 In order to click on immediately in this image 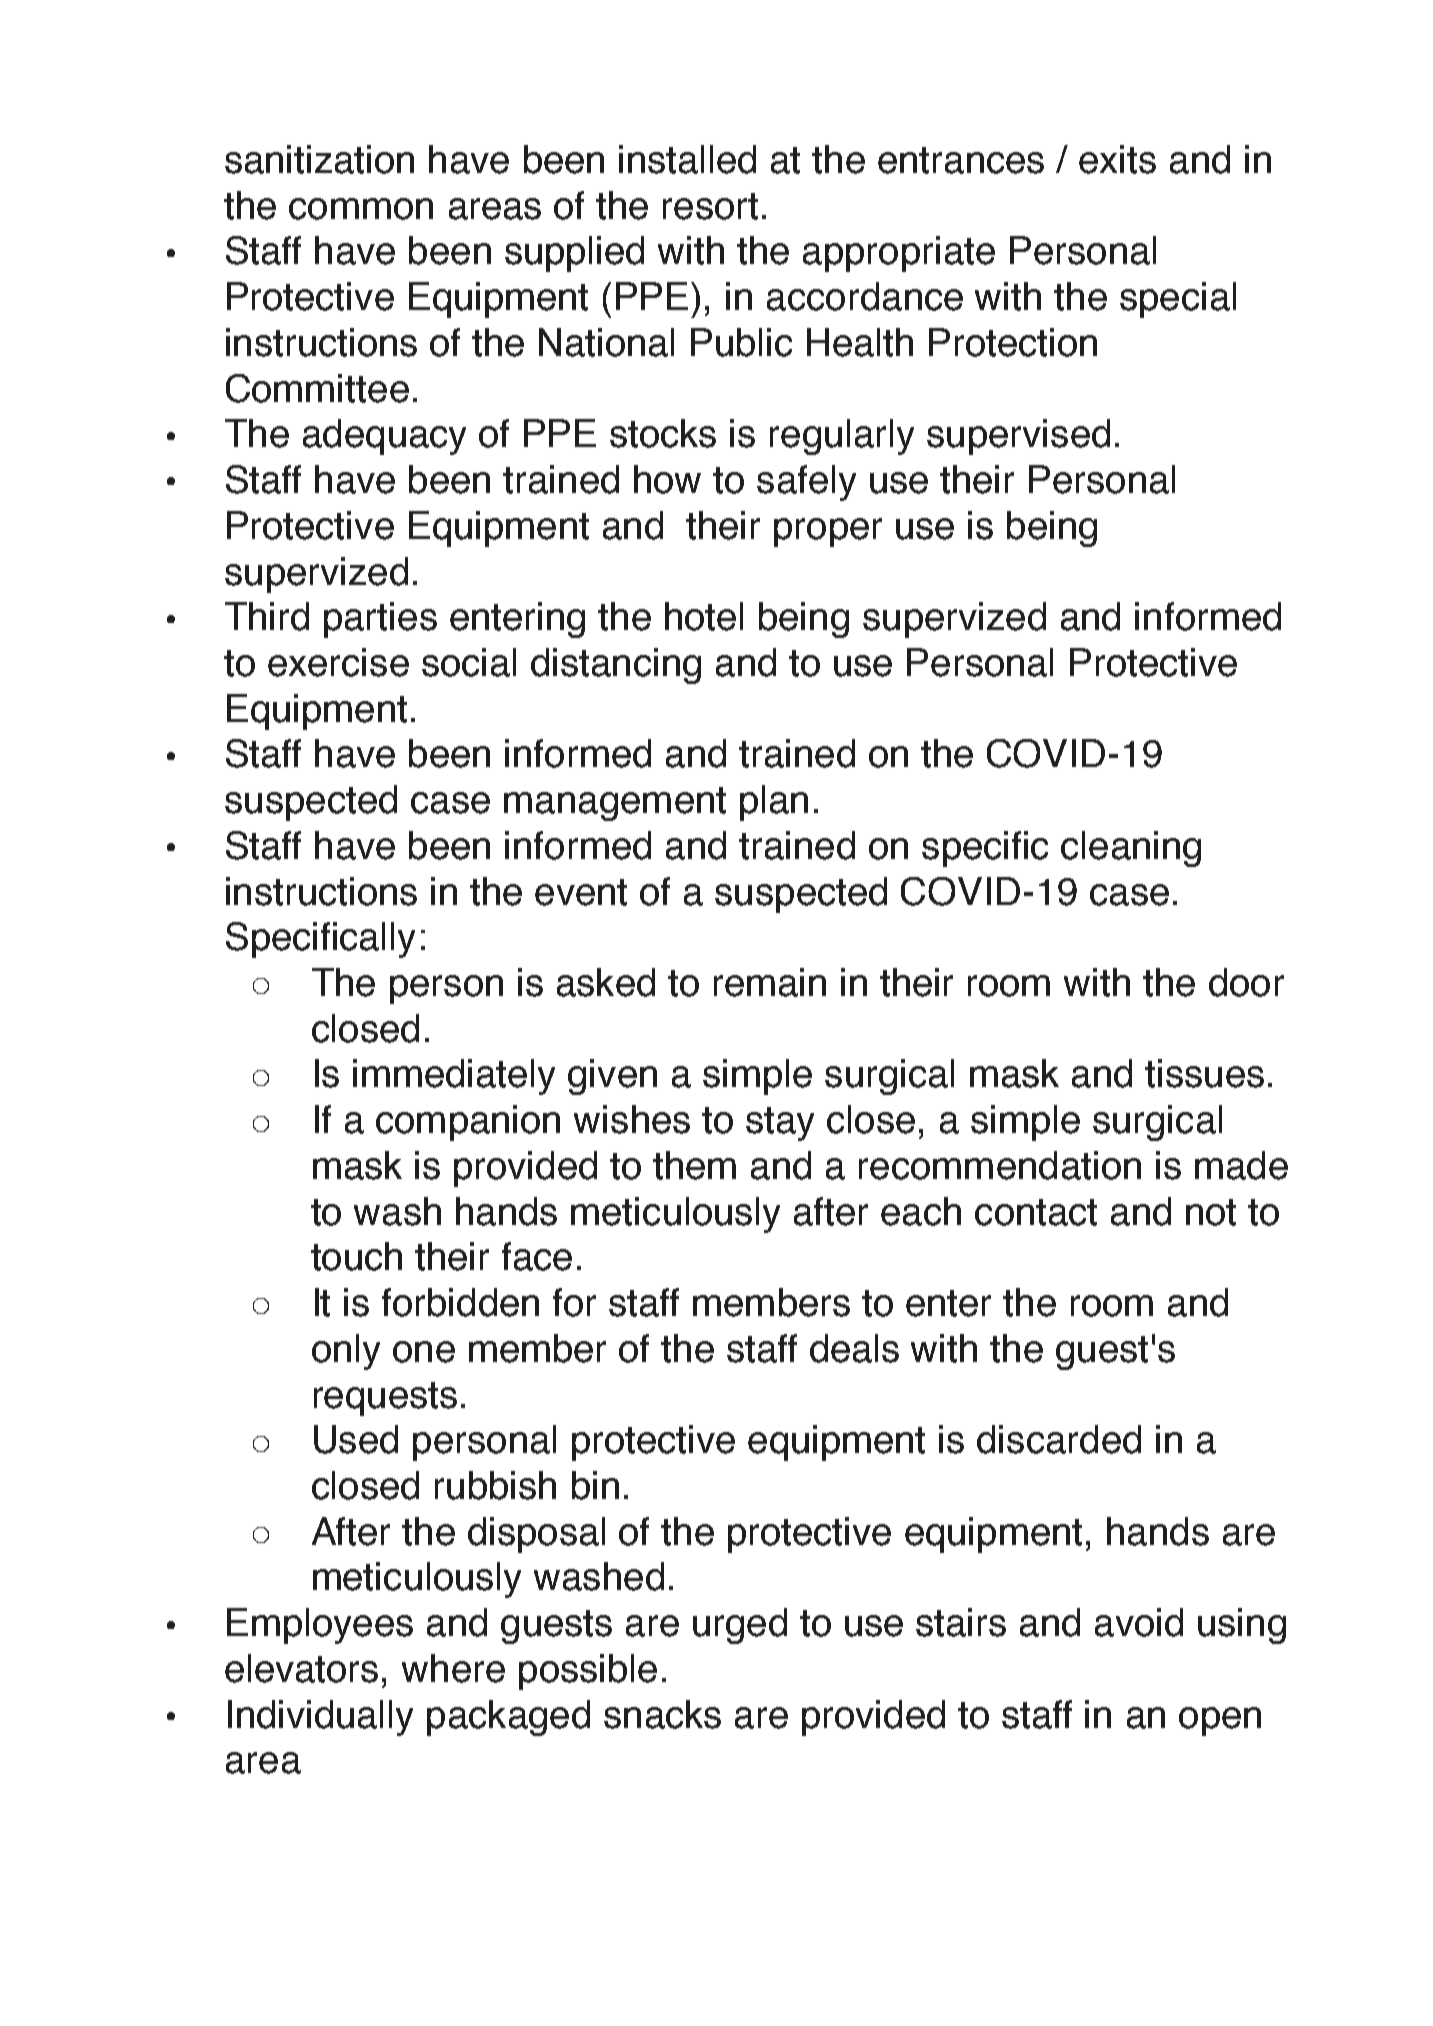, I will do `click(454, 1077)`.
